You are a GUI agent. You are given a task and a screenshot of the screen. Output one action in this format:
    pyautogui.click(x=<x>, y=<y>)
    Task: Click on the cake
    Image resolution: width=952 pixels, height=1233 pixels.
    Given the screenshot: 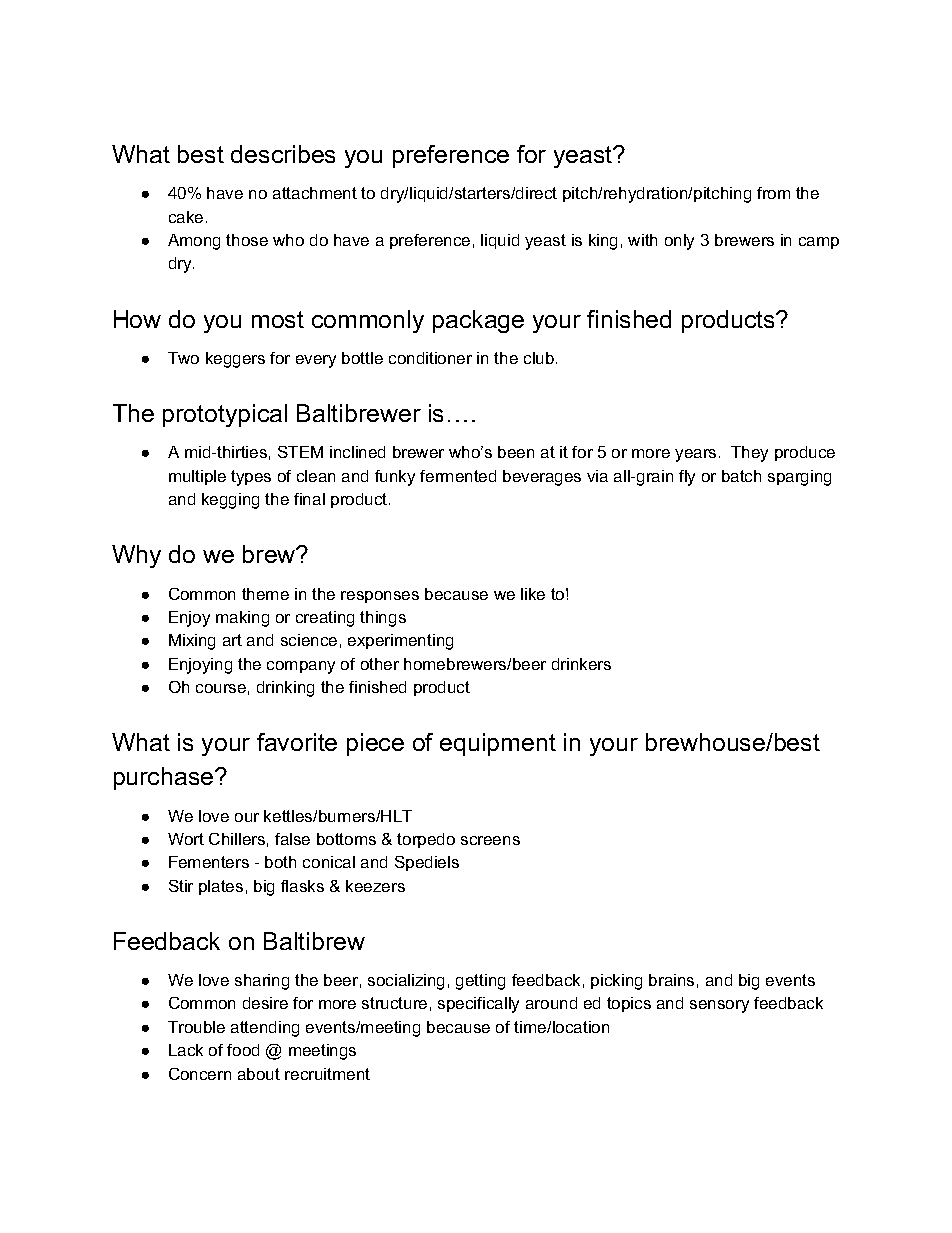 What is the action you would take?
    pyautogui.click(x=186, y=217)
